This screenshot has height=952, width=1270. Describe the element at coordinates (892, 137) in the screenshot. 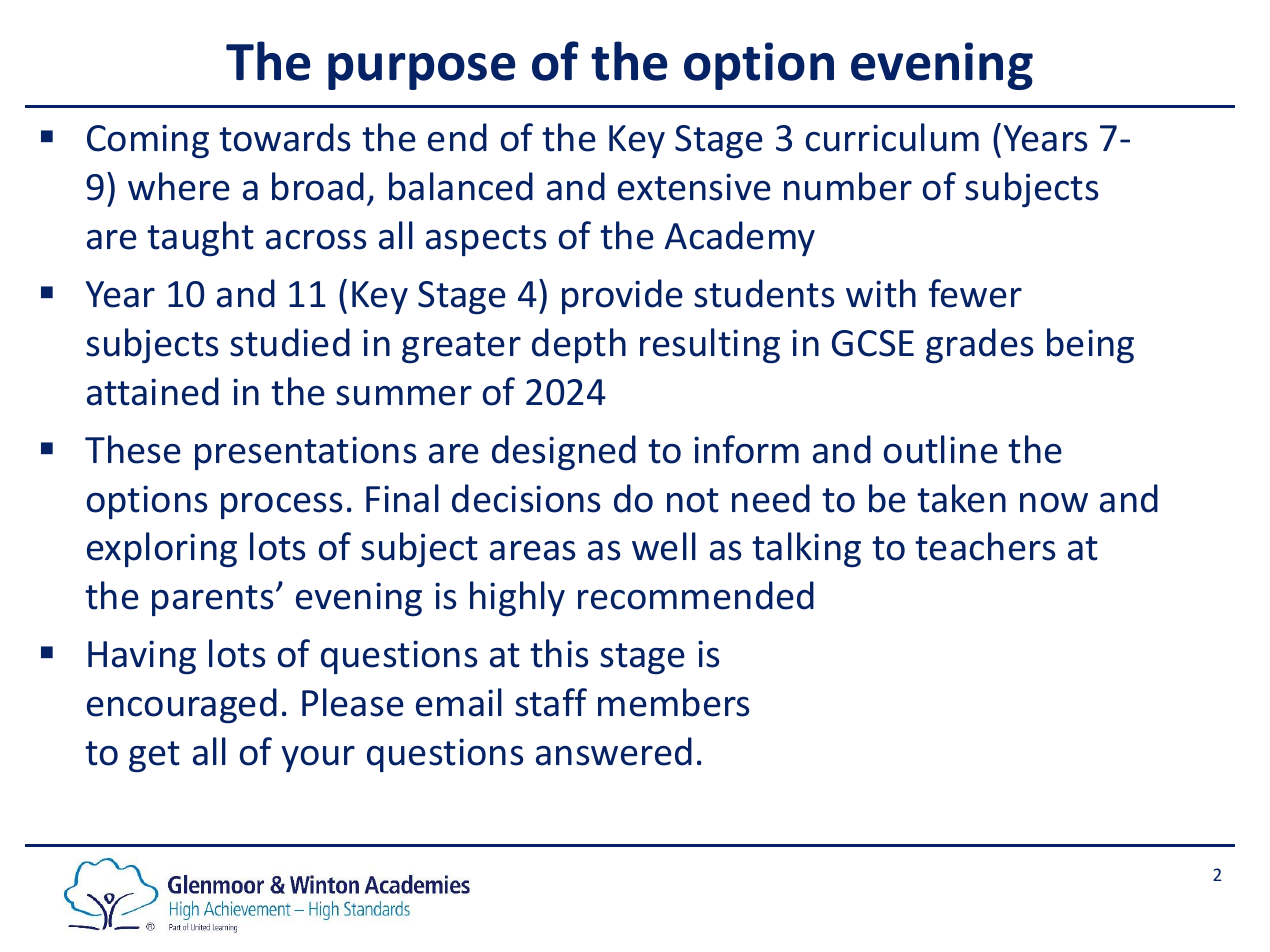

I see `curriculum` at that location.
